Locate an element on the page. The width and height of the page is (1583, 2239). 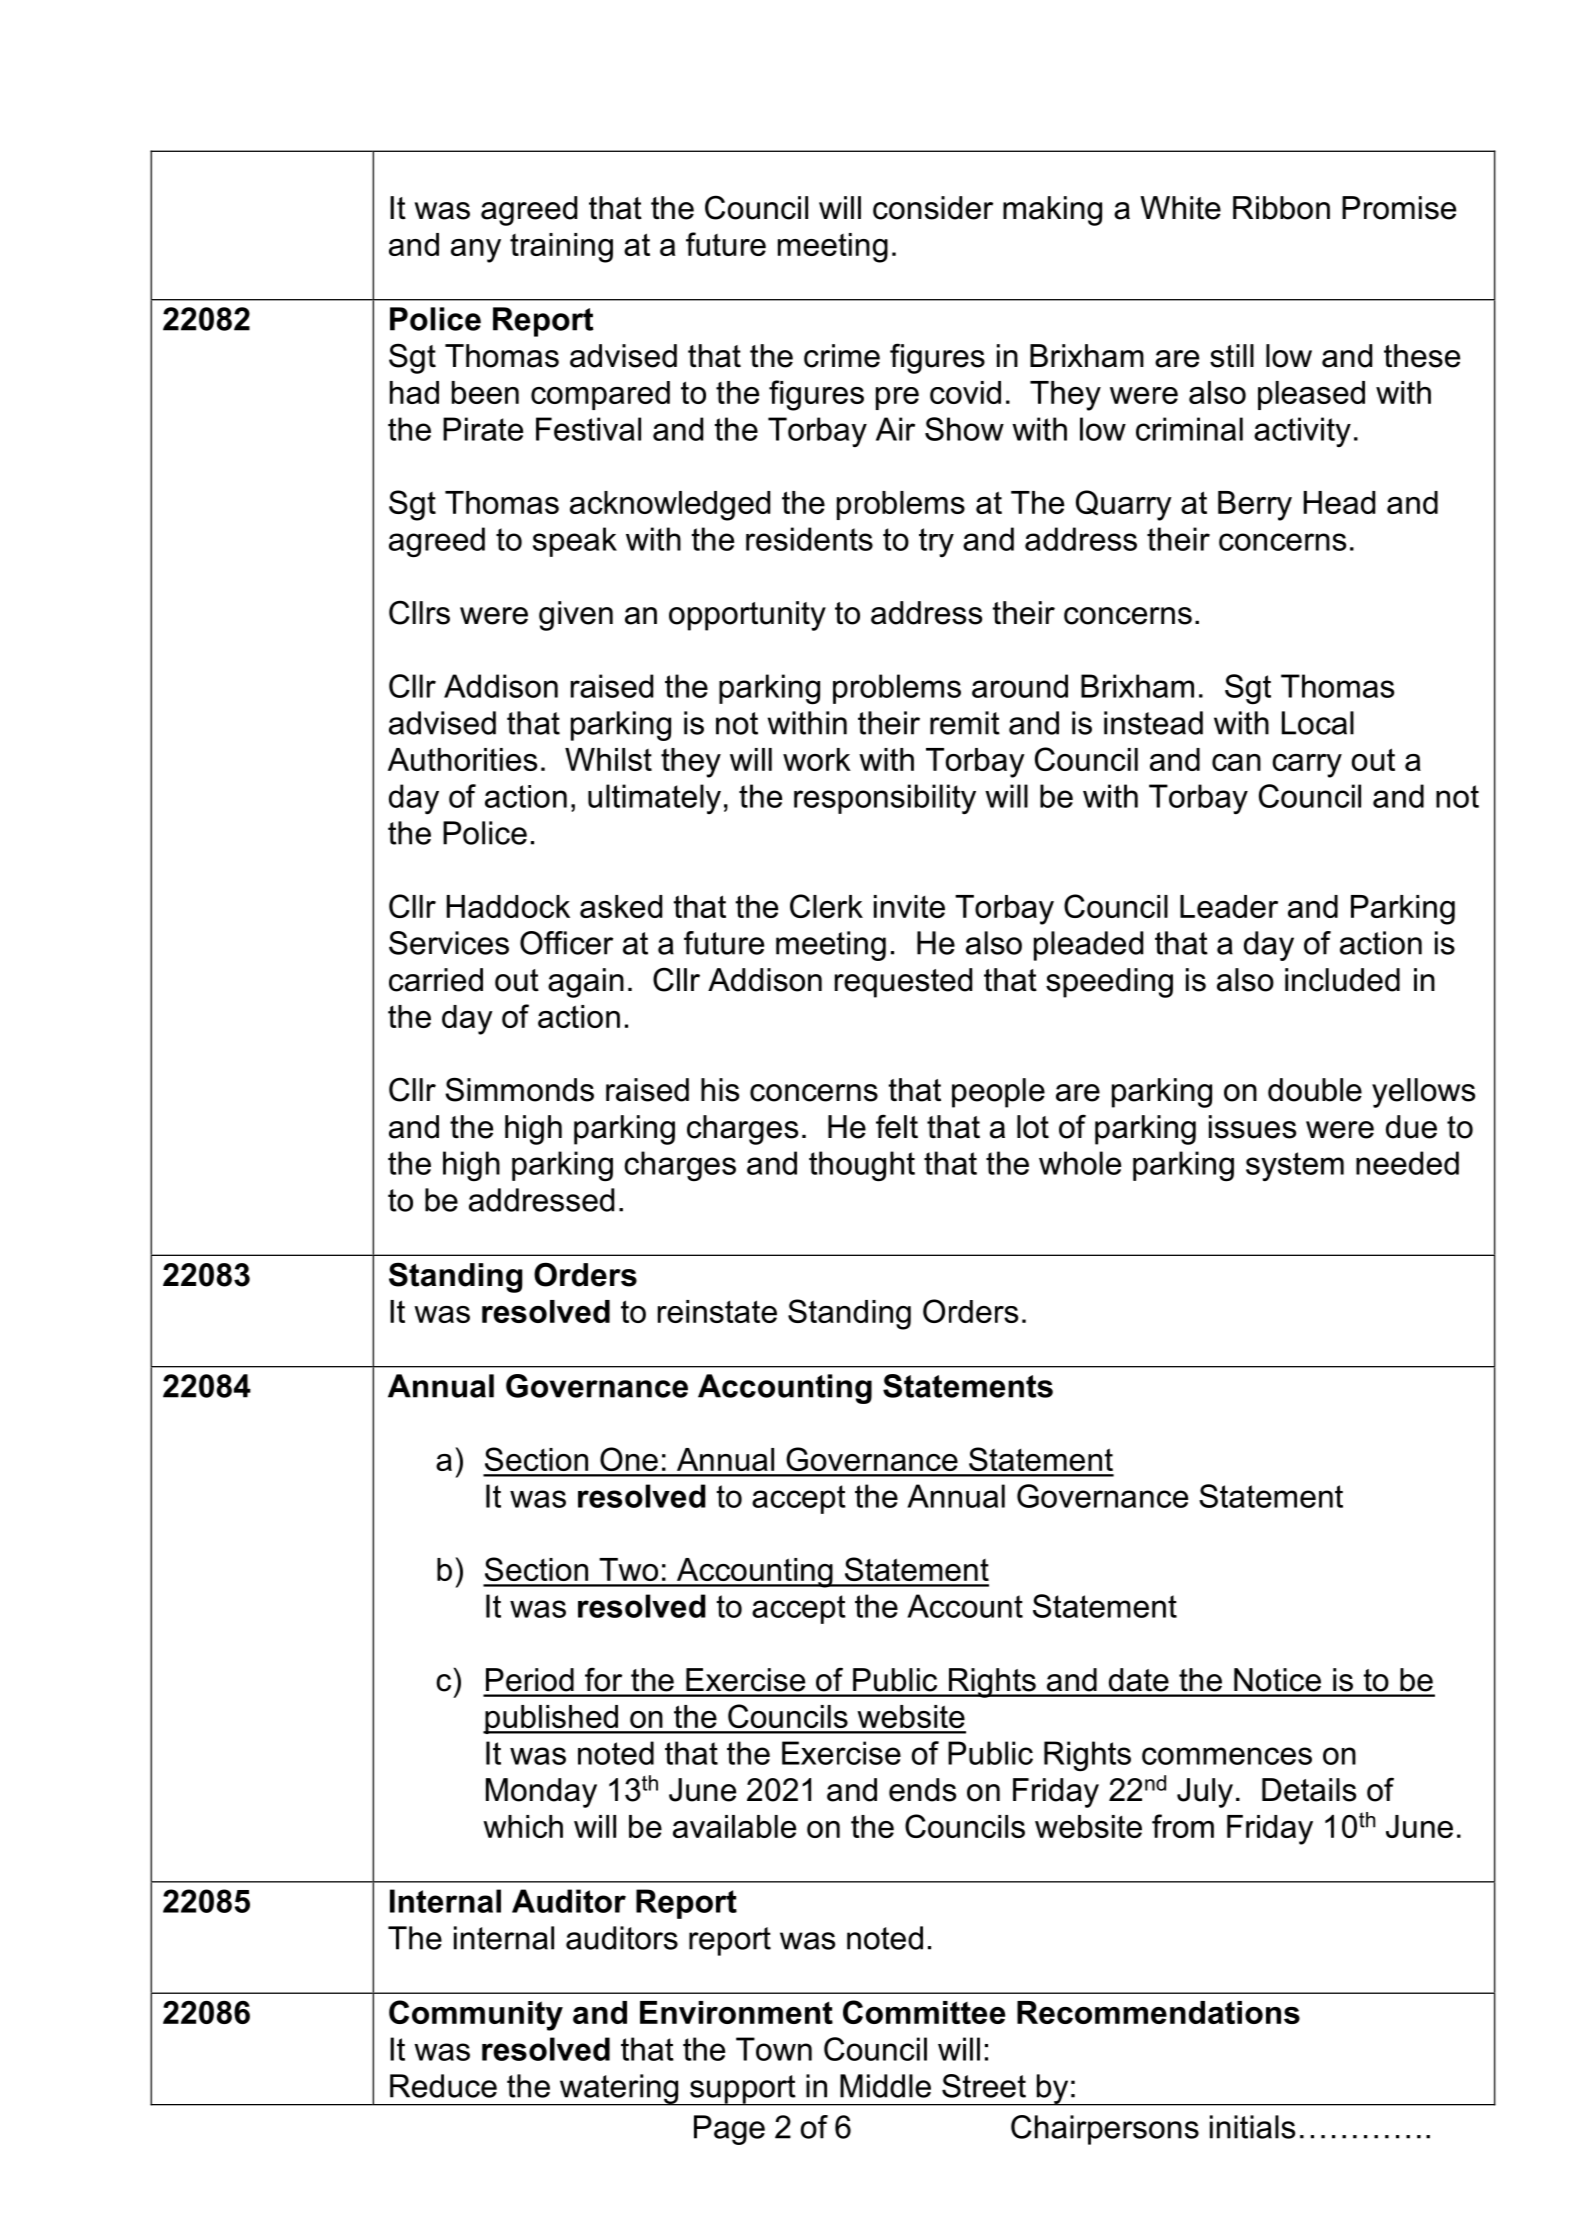
published is located at coordinates (551, 1719).
